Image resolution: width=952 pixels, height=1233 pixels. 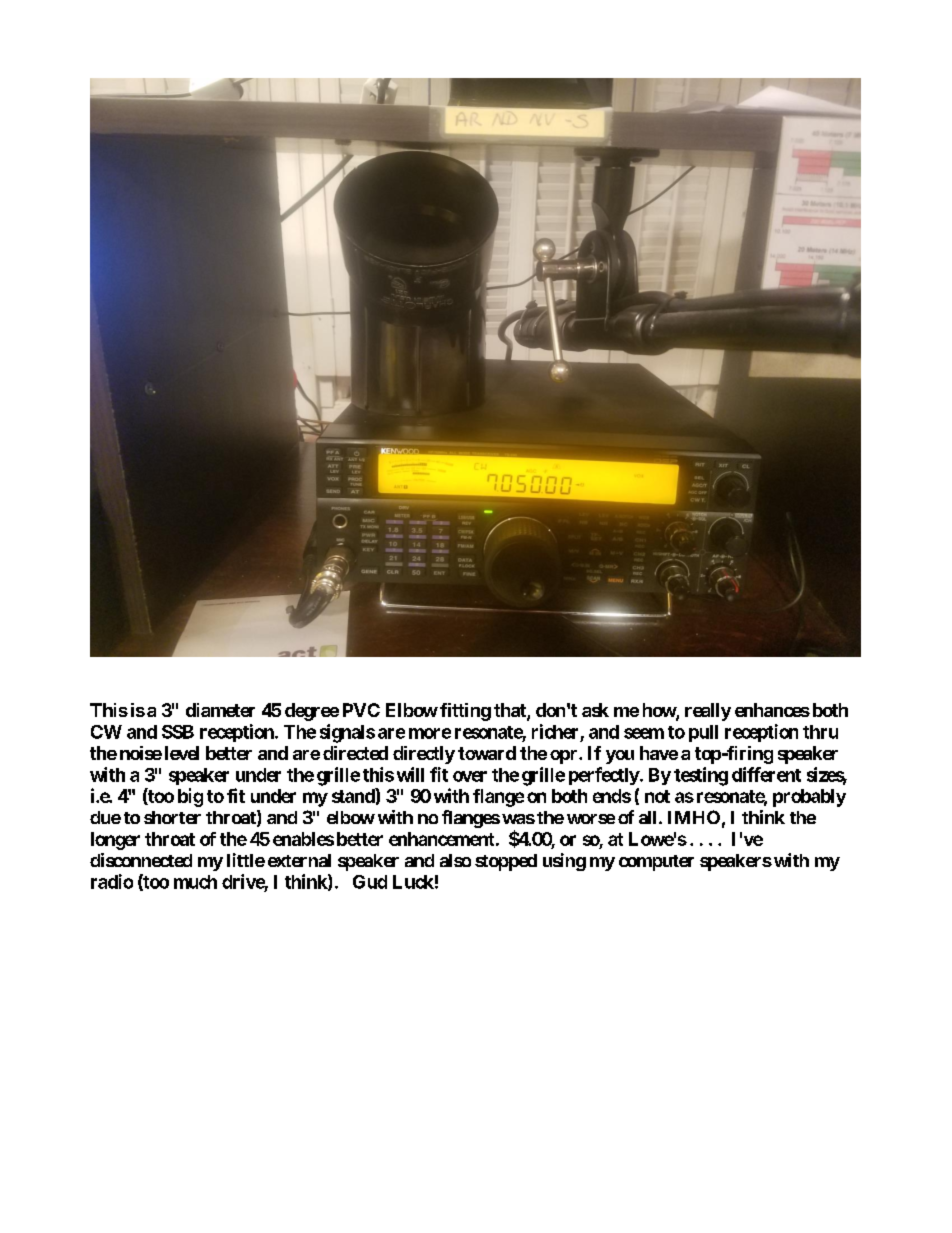 I want to click on Gud, so click(x=370, y=882).
